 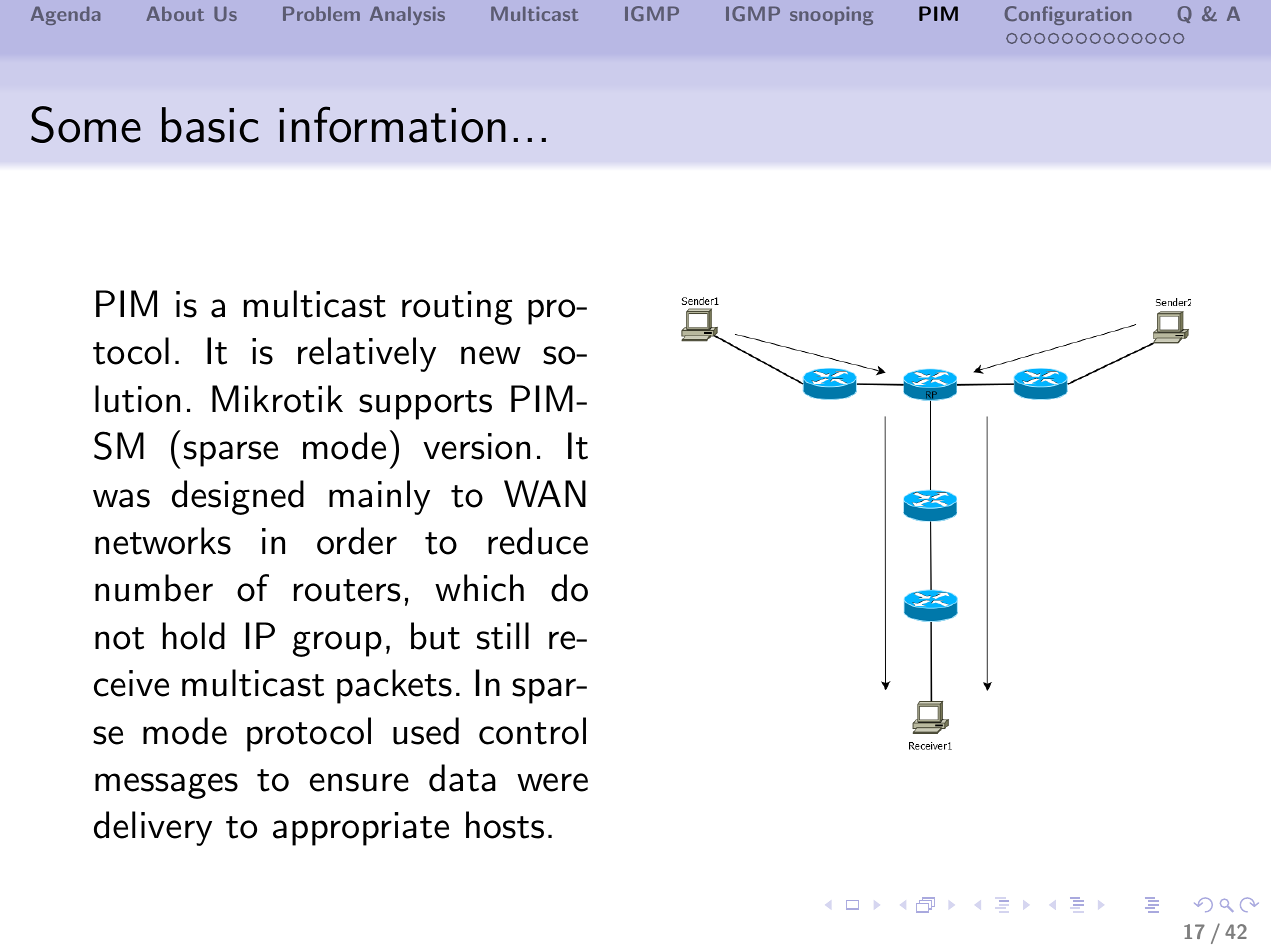 What do you see at coordinates (407, 15) in the page?
I see `Analysis` at bounding box center [407, 15].
